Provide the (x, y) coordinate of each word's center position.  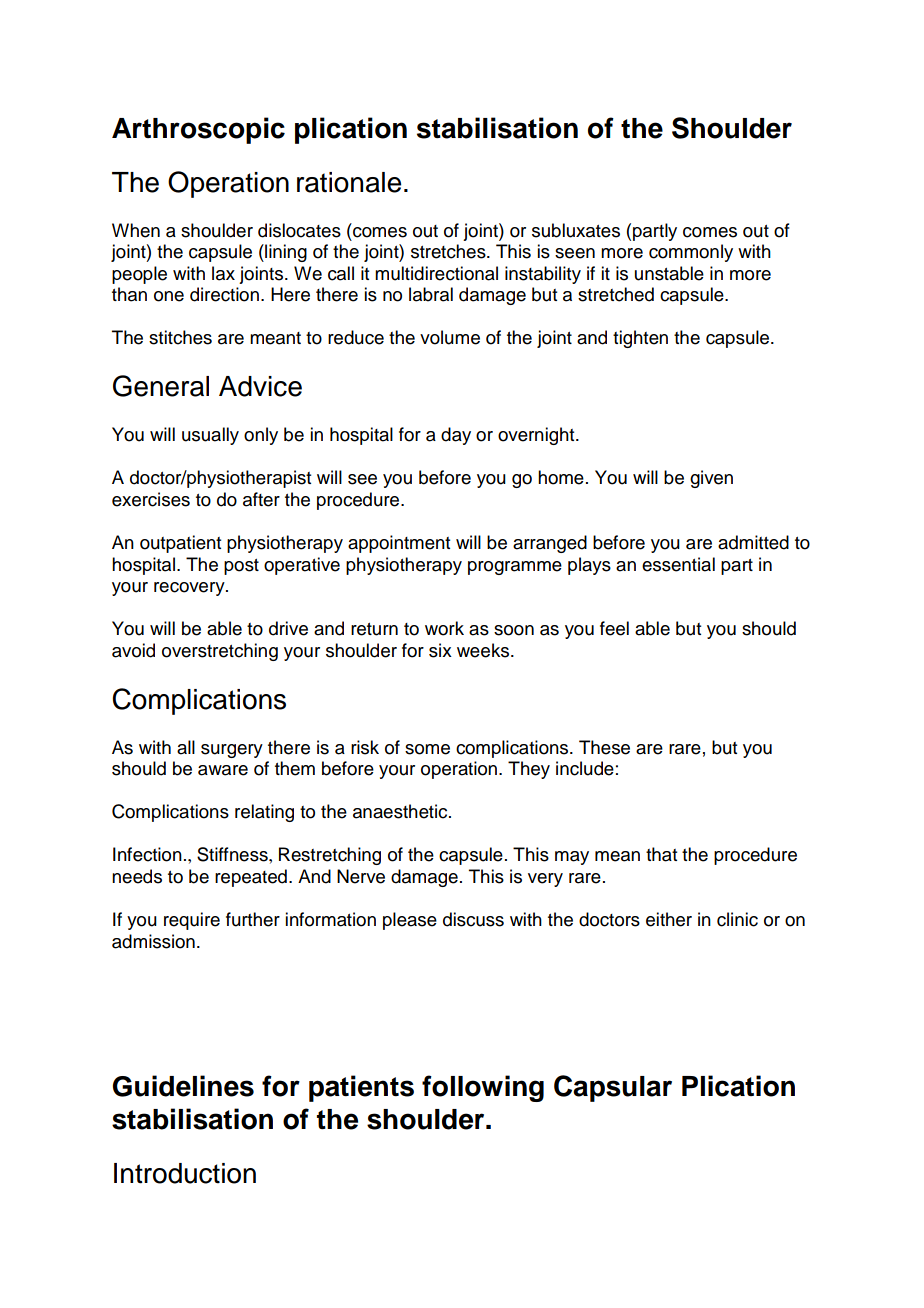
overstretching (220, 652)
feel (614, 628)
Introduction (185, 1173)
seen (575, 253)
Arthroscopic (198, 130)
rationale (349, 182)
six (440, 650)
